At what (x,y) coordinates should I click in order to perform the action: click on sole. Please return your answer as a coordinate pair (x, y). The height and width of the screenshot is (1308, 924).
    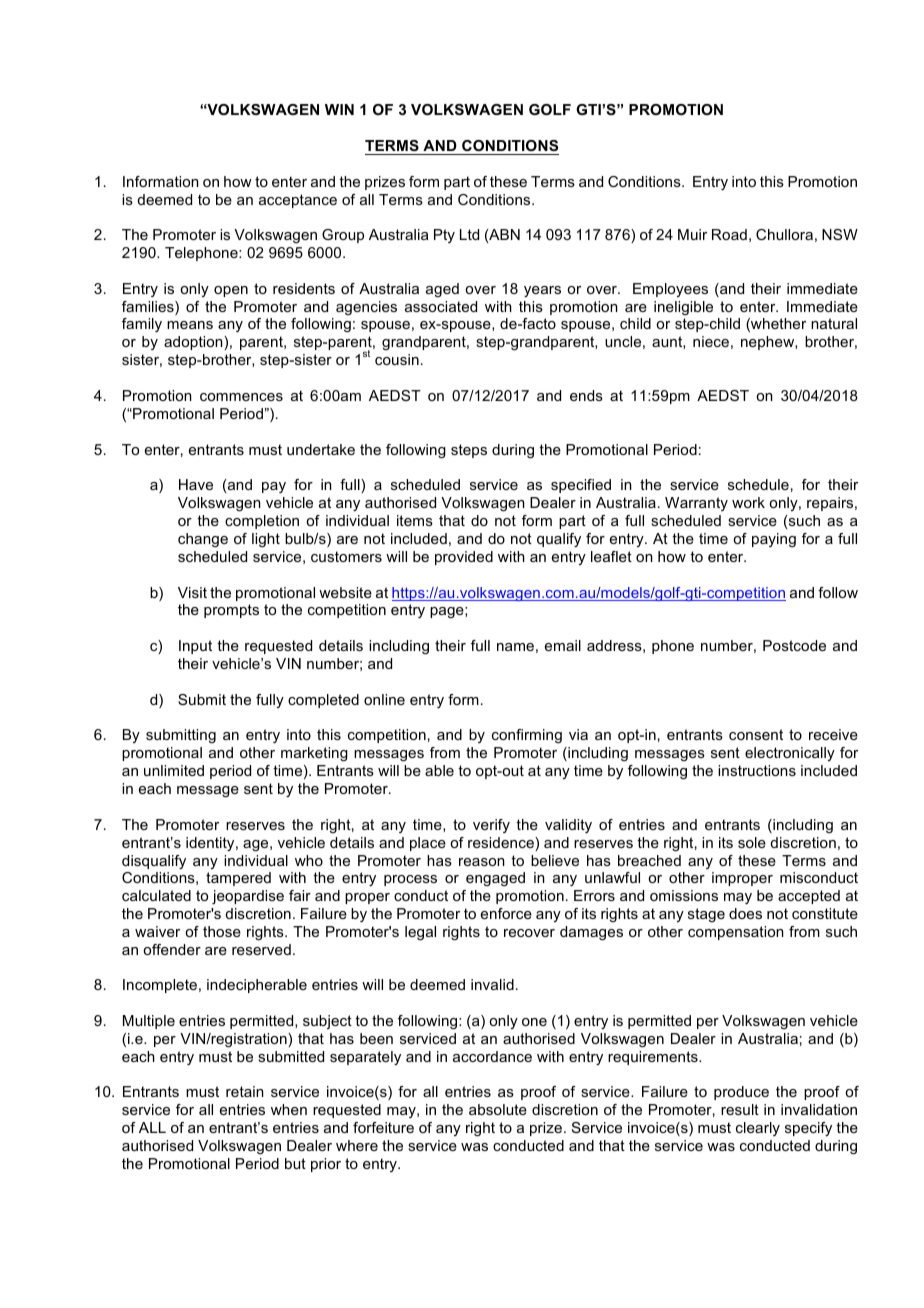
    Looking at the image, I should click on (752, 842).
